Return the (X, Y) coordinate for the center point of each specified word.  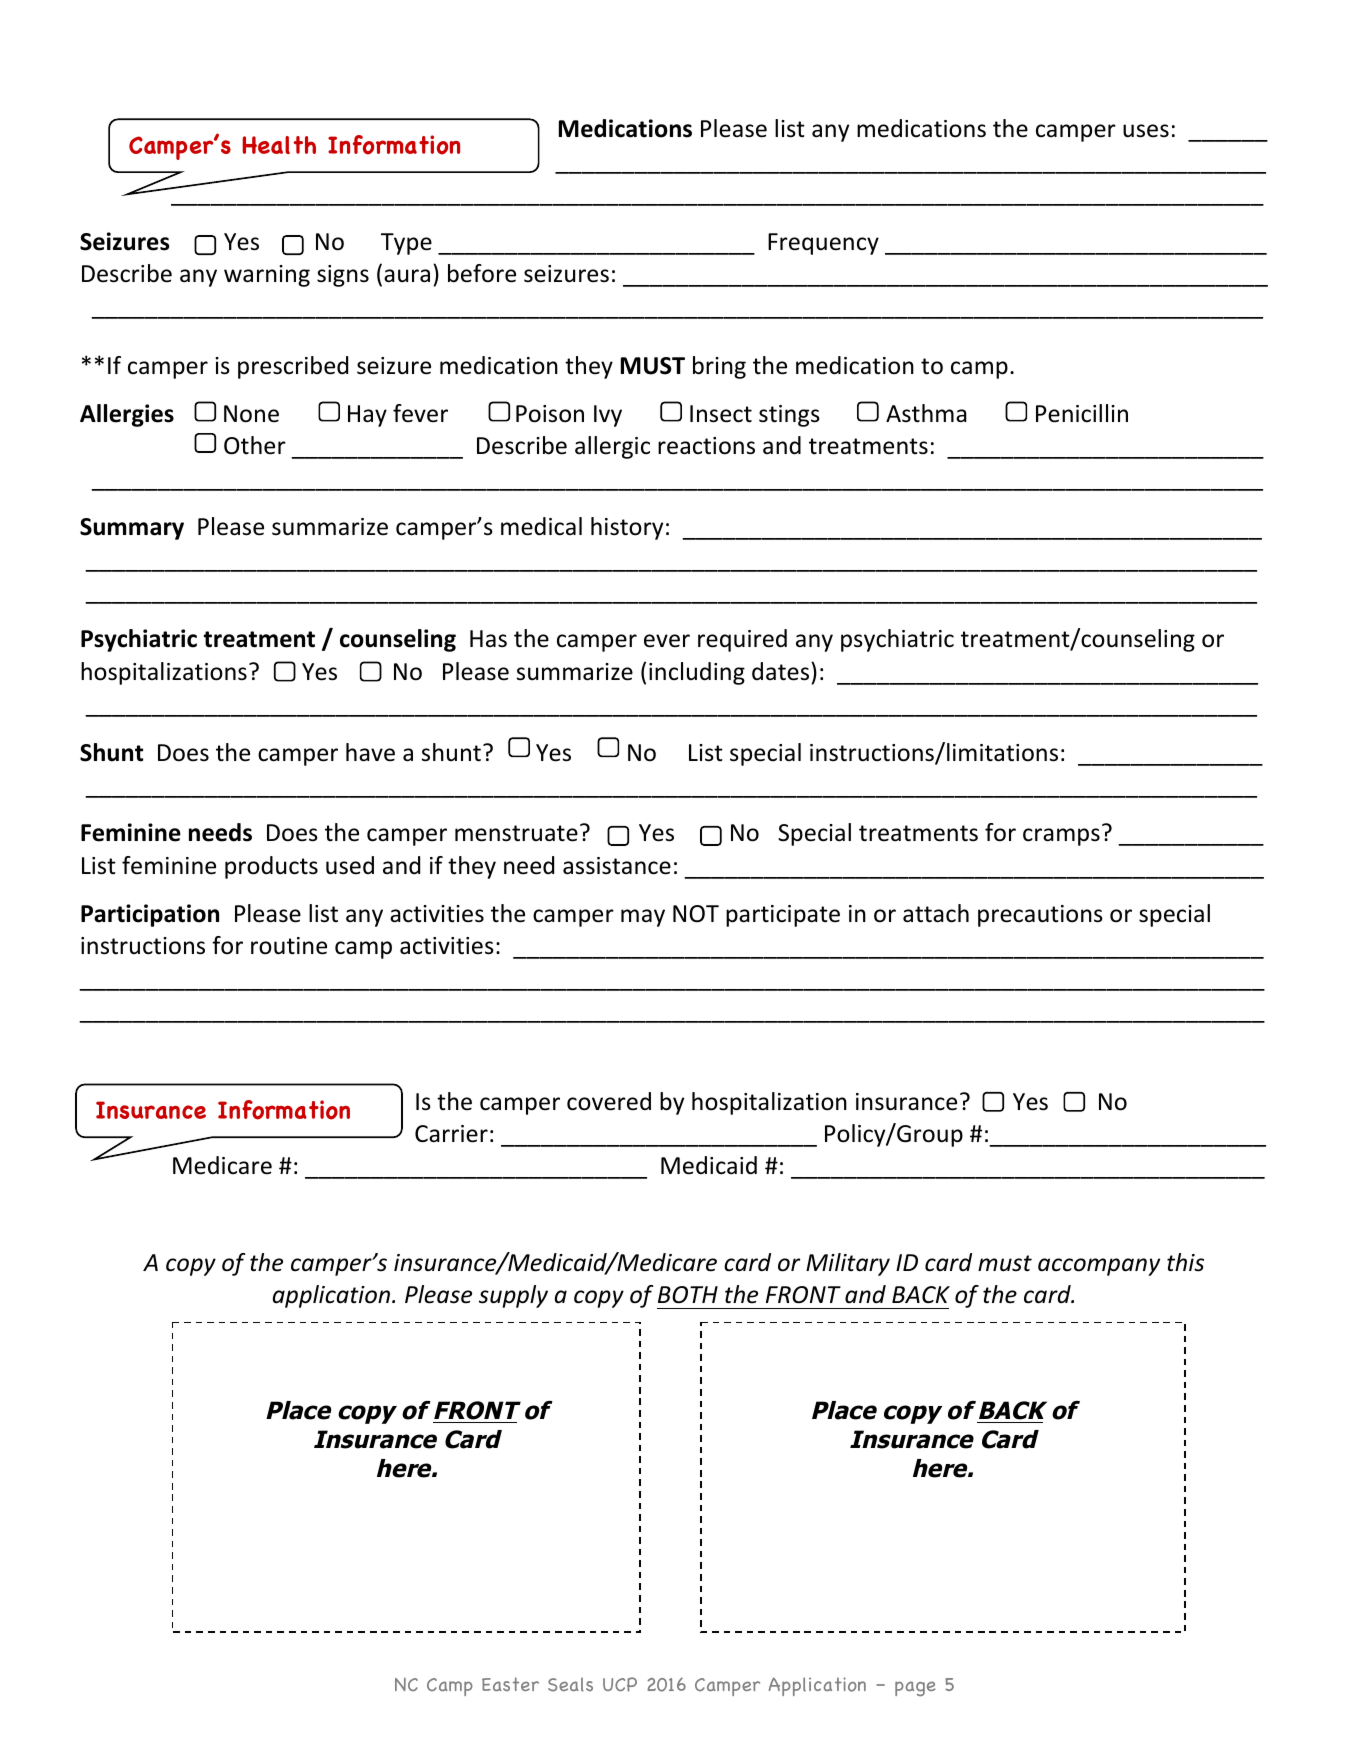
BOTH (688, 1295)
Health (279, 145)
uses (1146, 131)
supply (513, 1296)
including (697, 673)
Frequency (823, 244)
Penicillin (1082, 413)
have (370, 752)
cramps (1061, 837)
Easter (510, 1684)
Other (255, 445)
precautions (1040, 916)
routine (289, 946)
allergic (612, 447)
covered (609, 1101)
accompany (1099, 1267)
